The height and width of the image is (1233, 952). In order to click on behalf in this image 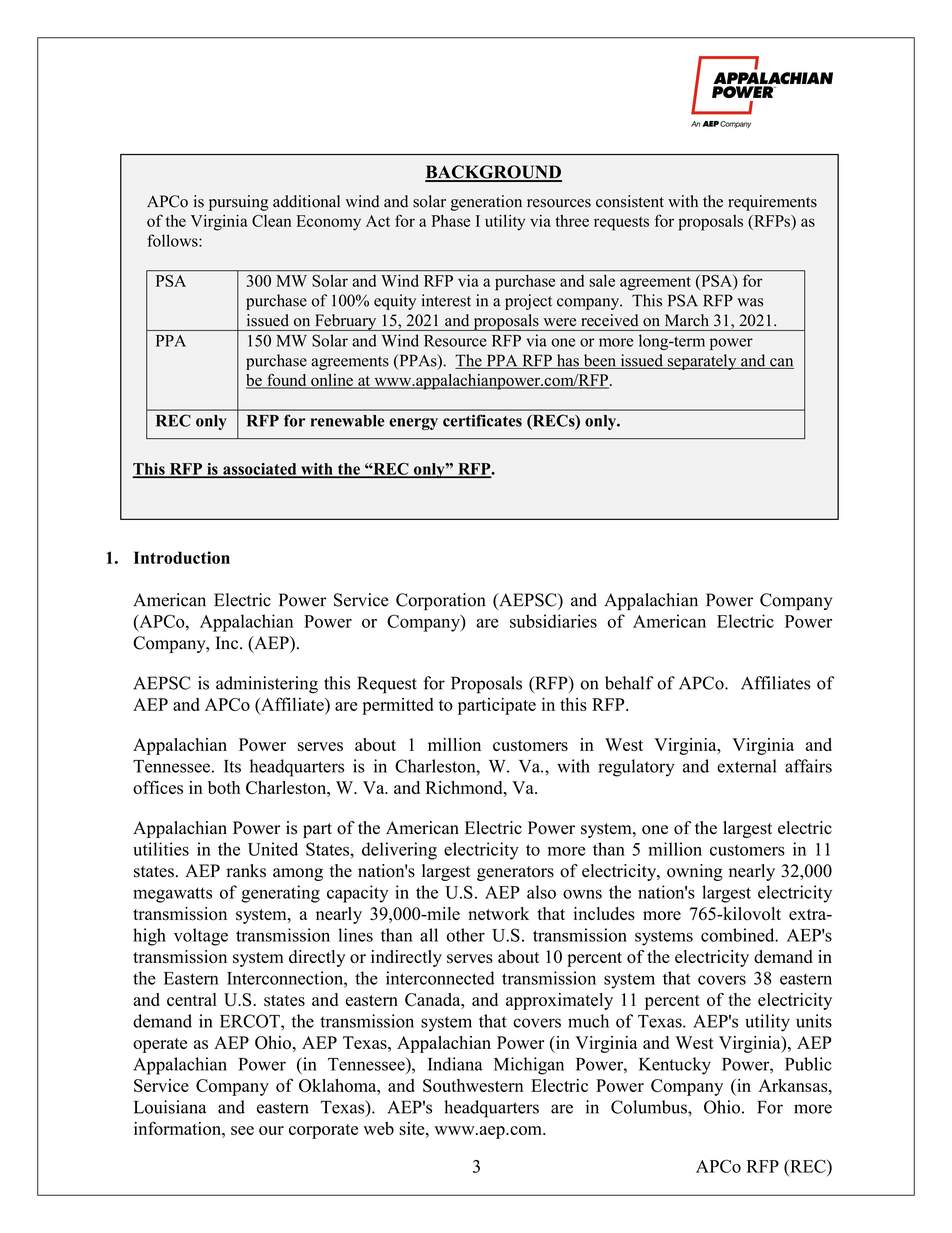, I will do `click(629, 683)`.
